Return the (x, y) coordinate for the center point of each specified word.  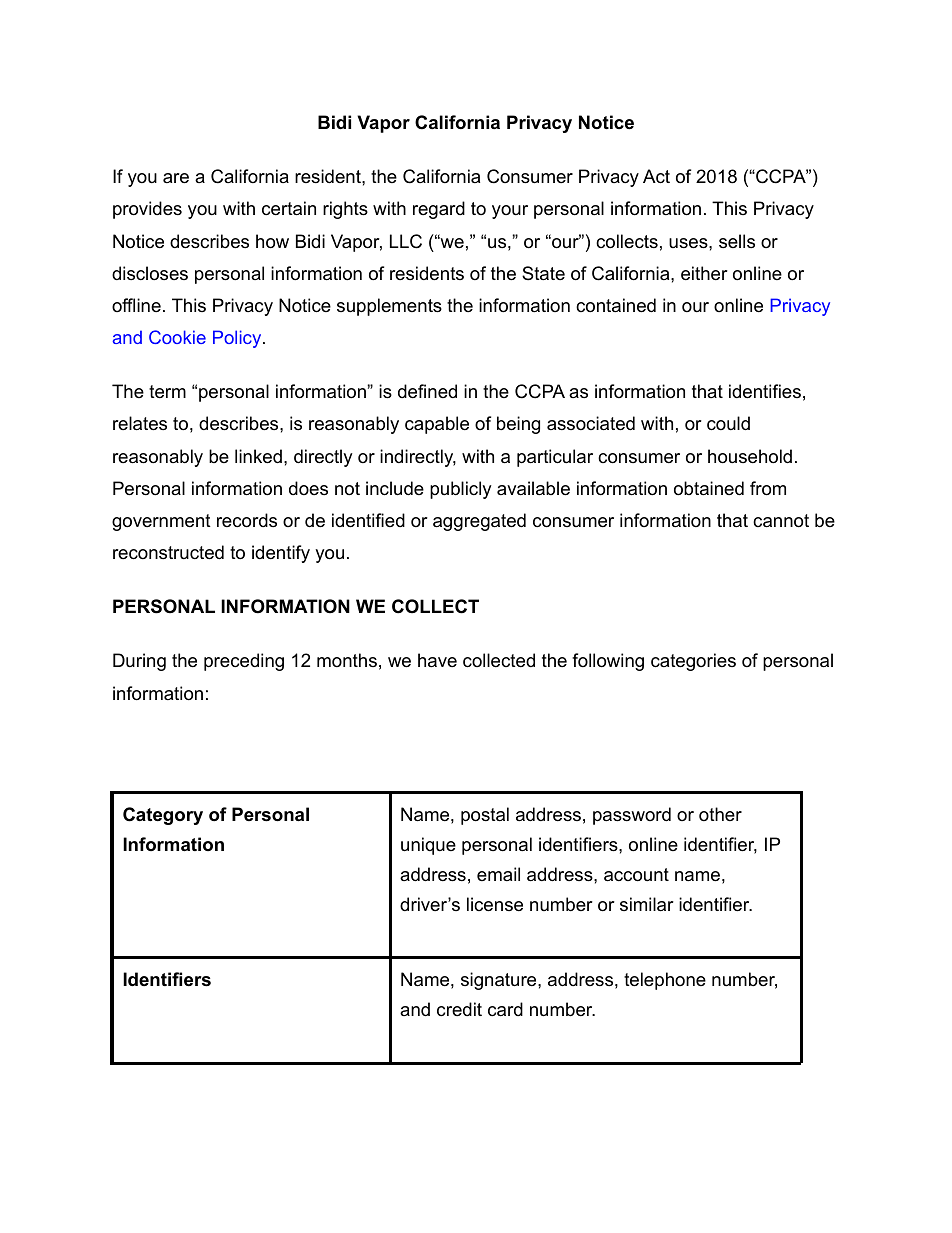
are (176, 178)
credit (459, 1009)
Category (163, 816)
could (728, 423)
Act (656, 176)
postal (485, 816)
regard (439, 210)
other (720, 814)
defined (427, 391)
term (167, 392)
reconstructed (168, 552)
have (437, 660)
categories (693, 662)
